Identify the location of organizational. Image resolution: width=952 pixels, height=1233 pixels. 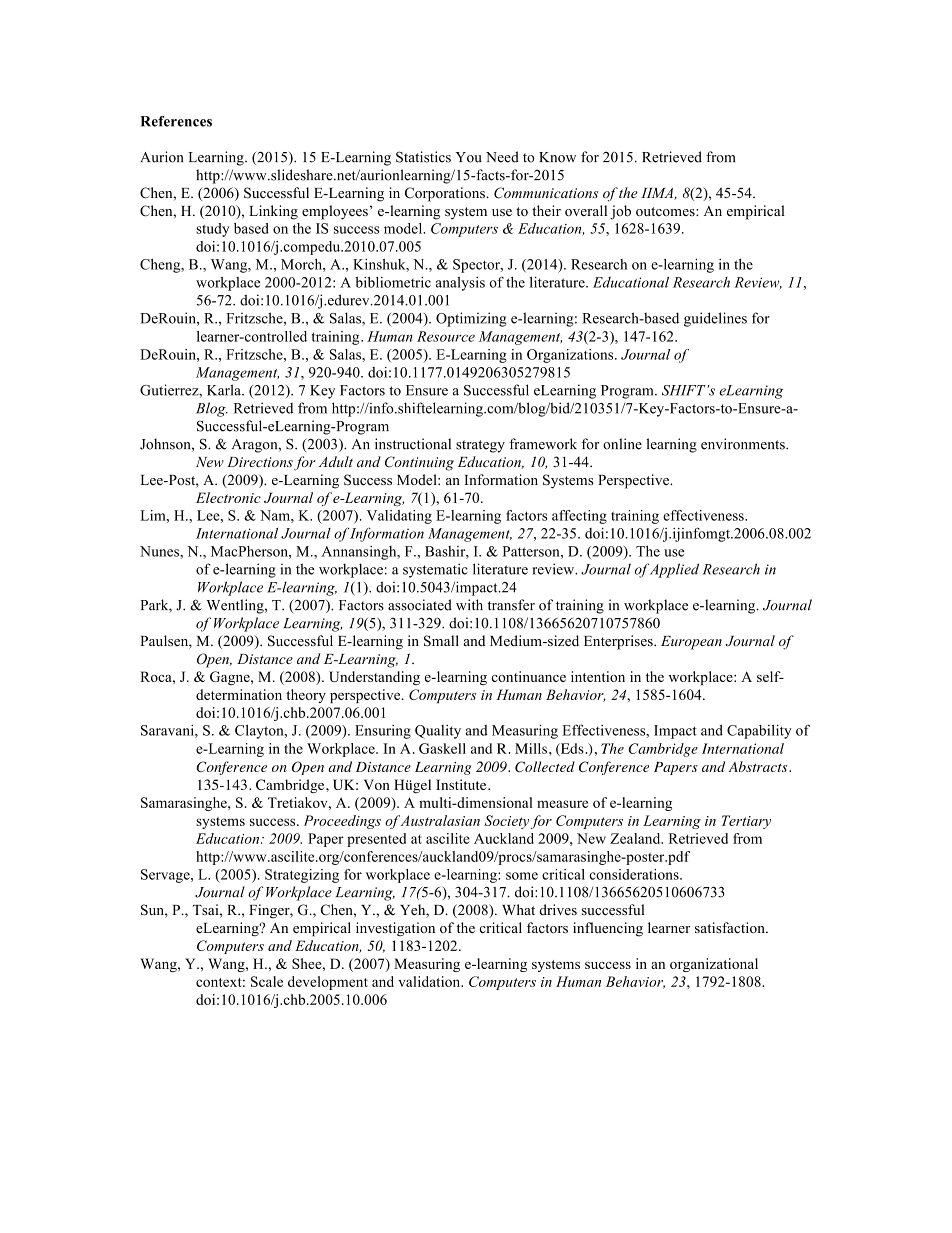
(714, 965).
